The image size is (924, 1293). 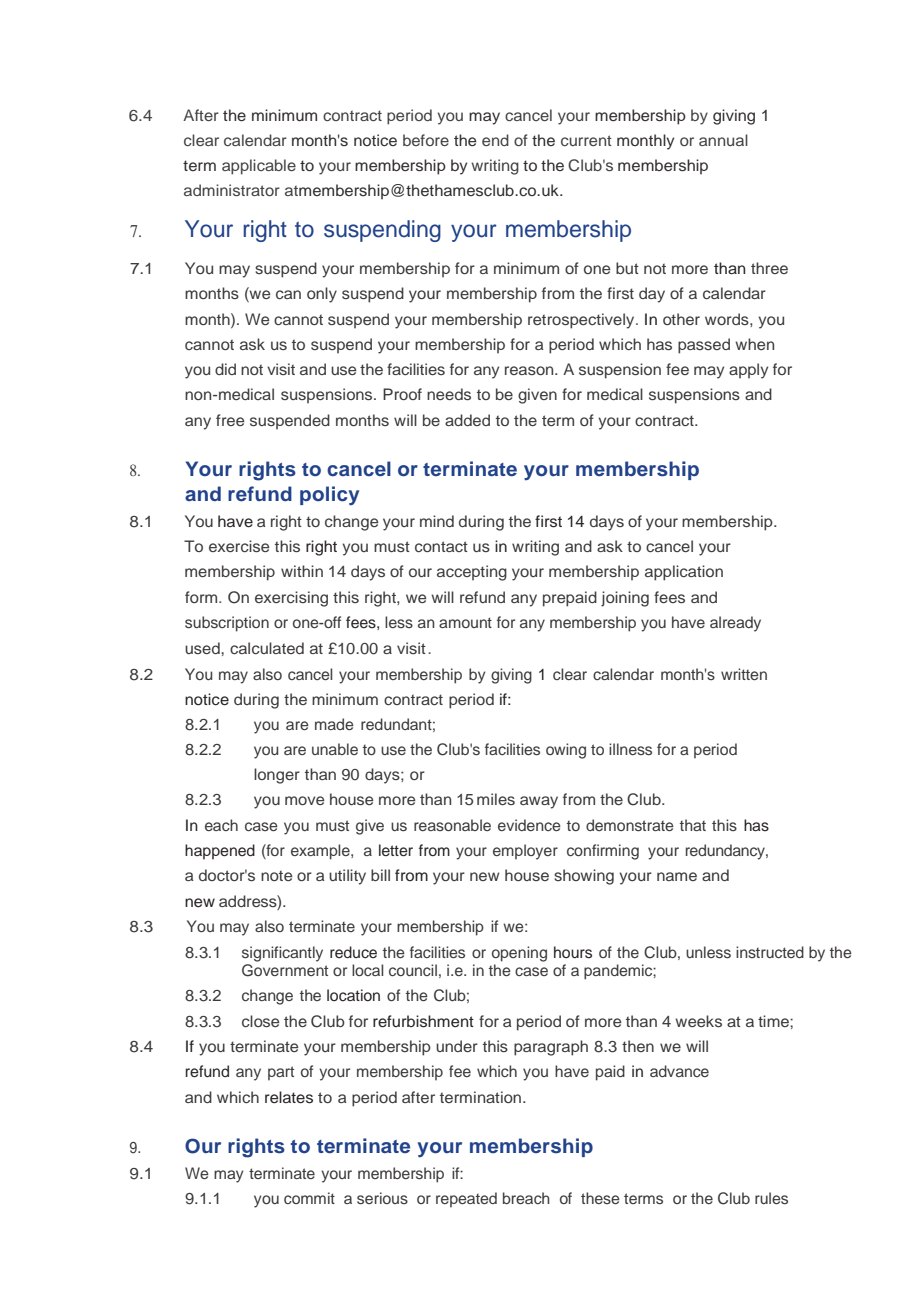 What do you see at coordinates (748, 371) in the screenshot?
I see `apply` at bounding box center [748, 371].
